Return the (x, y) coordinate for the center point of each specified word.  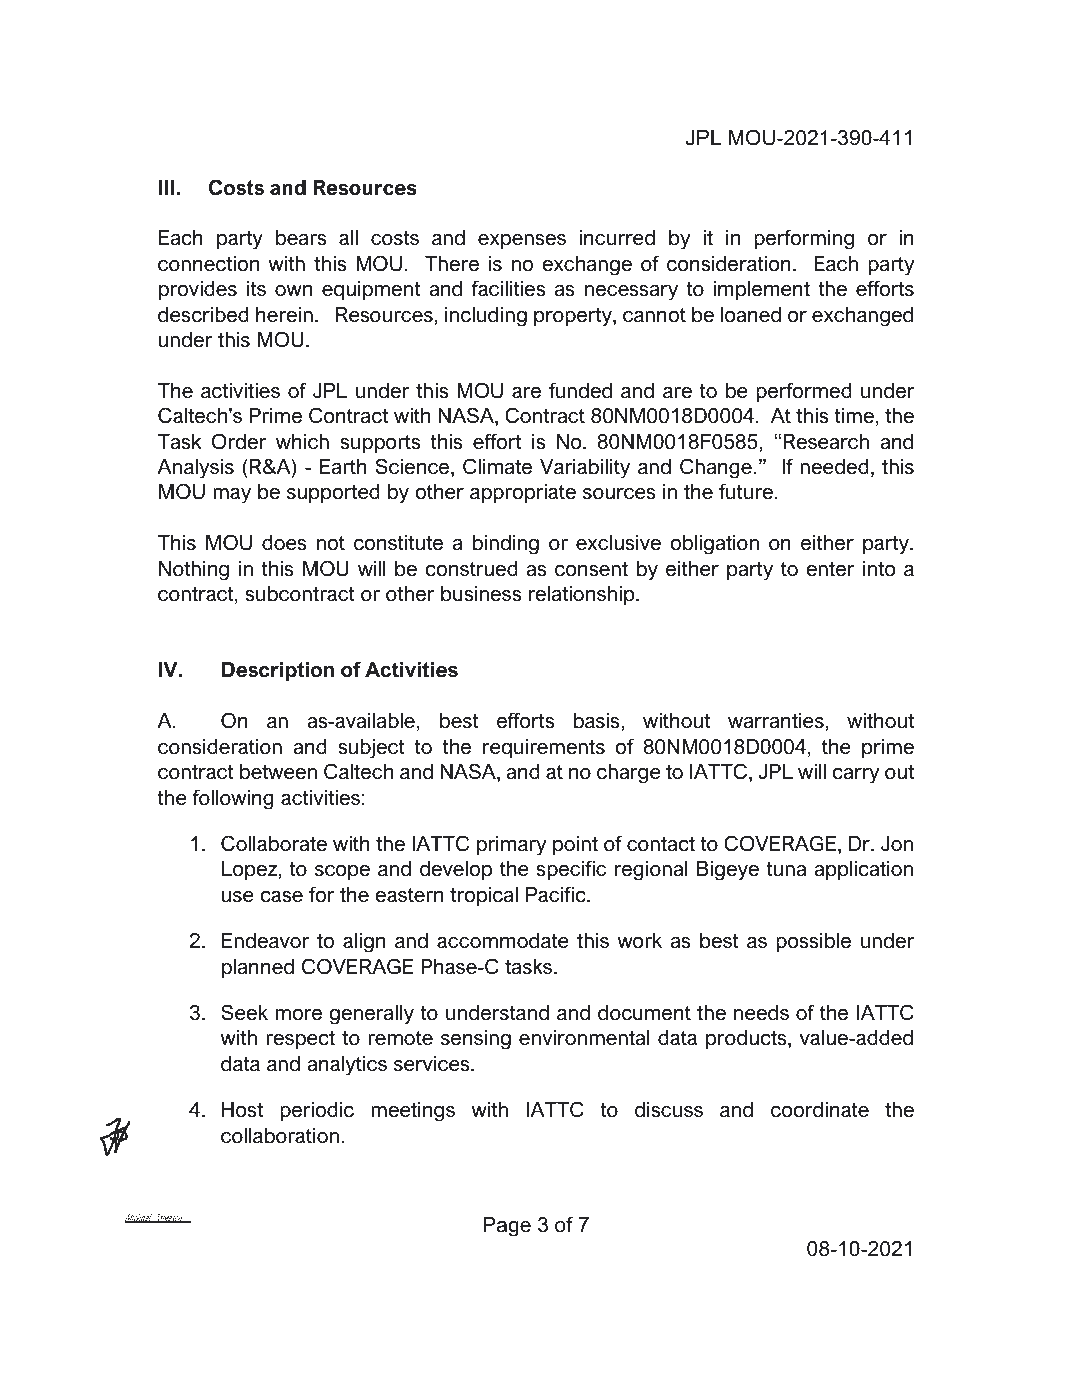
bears (301, 238)
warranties (777, 721)
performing (804, 239)
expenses (522, 241)
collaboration (280, 1136)
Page (507, 1227)
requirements (544, 748)
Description (278, 671)
